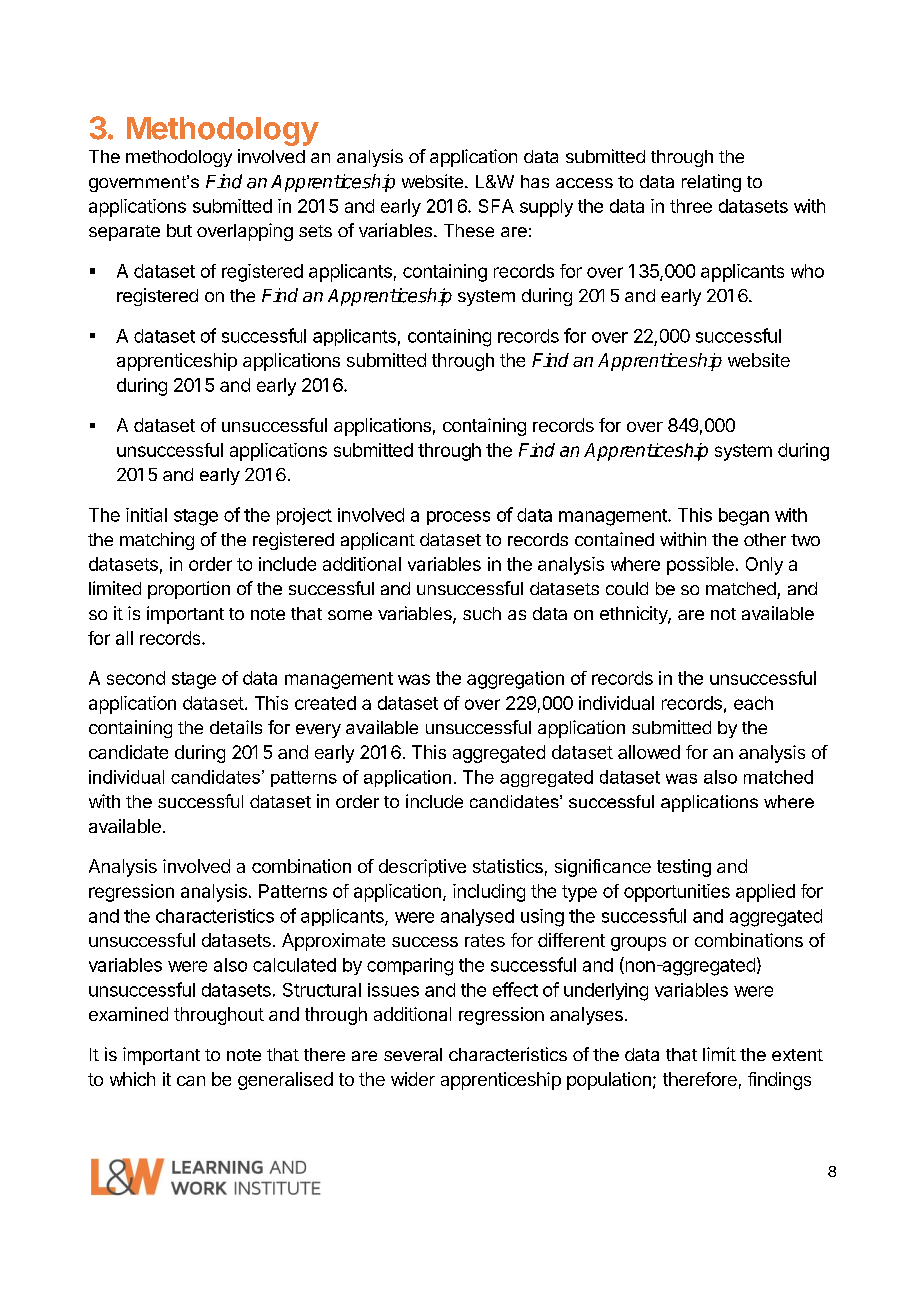 This screenshot has width=924, height=1308. What do you see at coordinates (496, 206) in the screenshot?
I see `SFA` at bounding box center [496, 206].
